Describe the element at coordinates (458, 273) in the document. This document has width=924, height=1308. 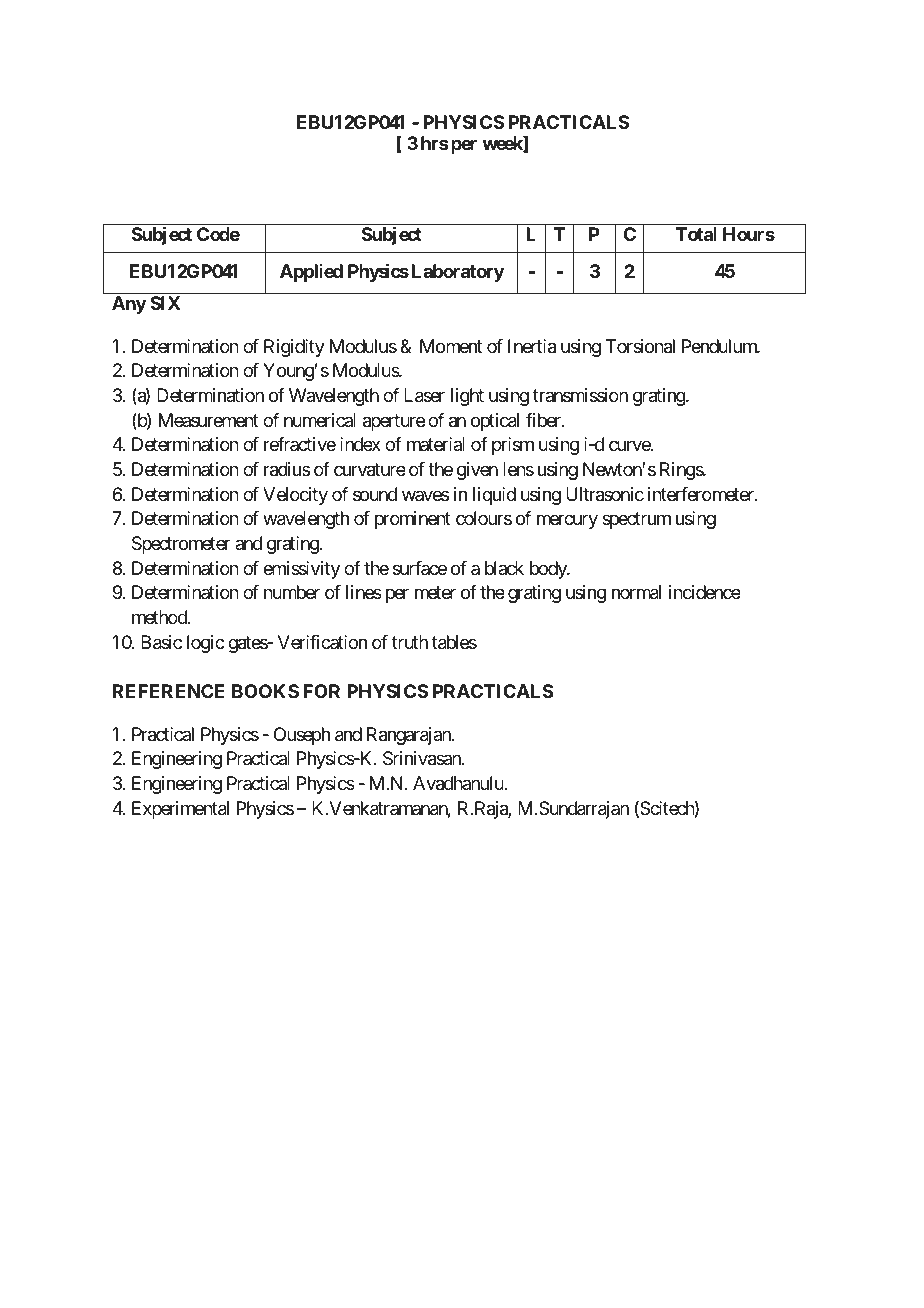
I see `Laboratory` at that location.
